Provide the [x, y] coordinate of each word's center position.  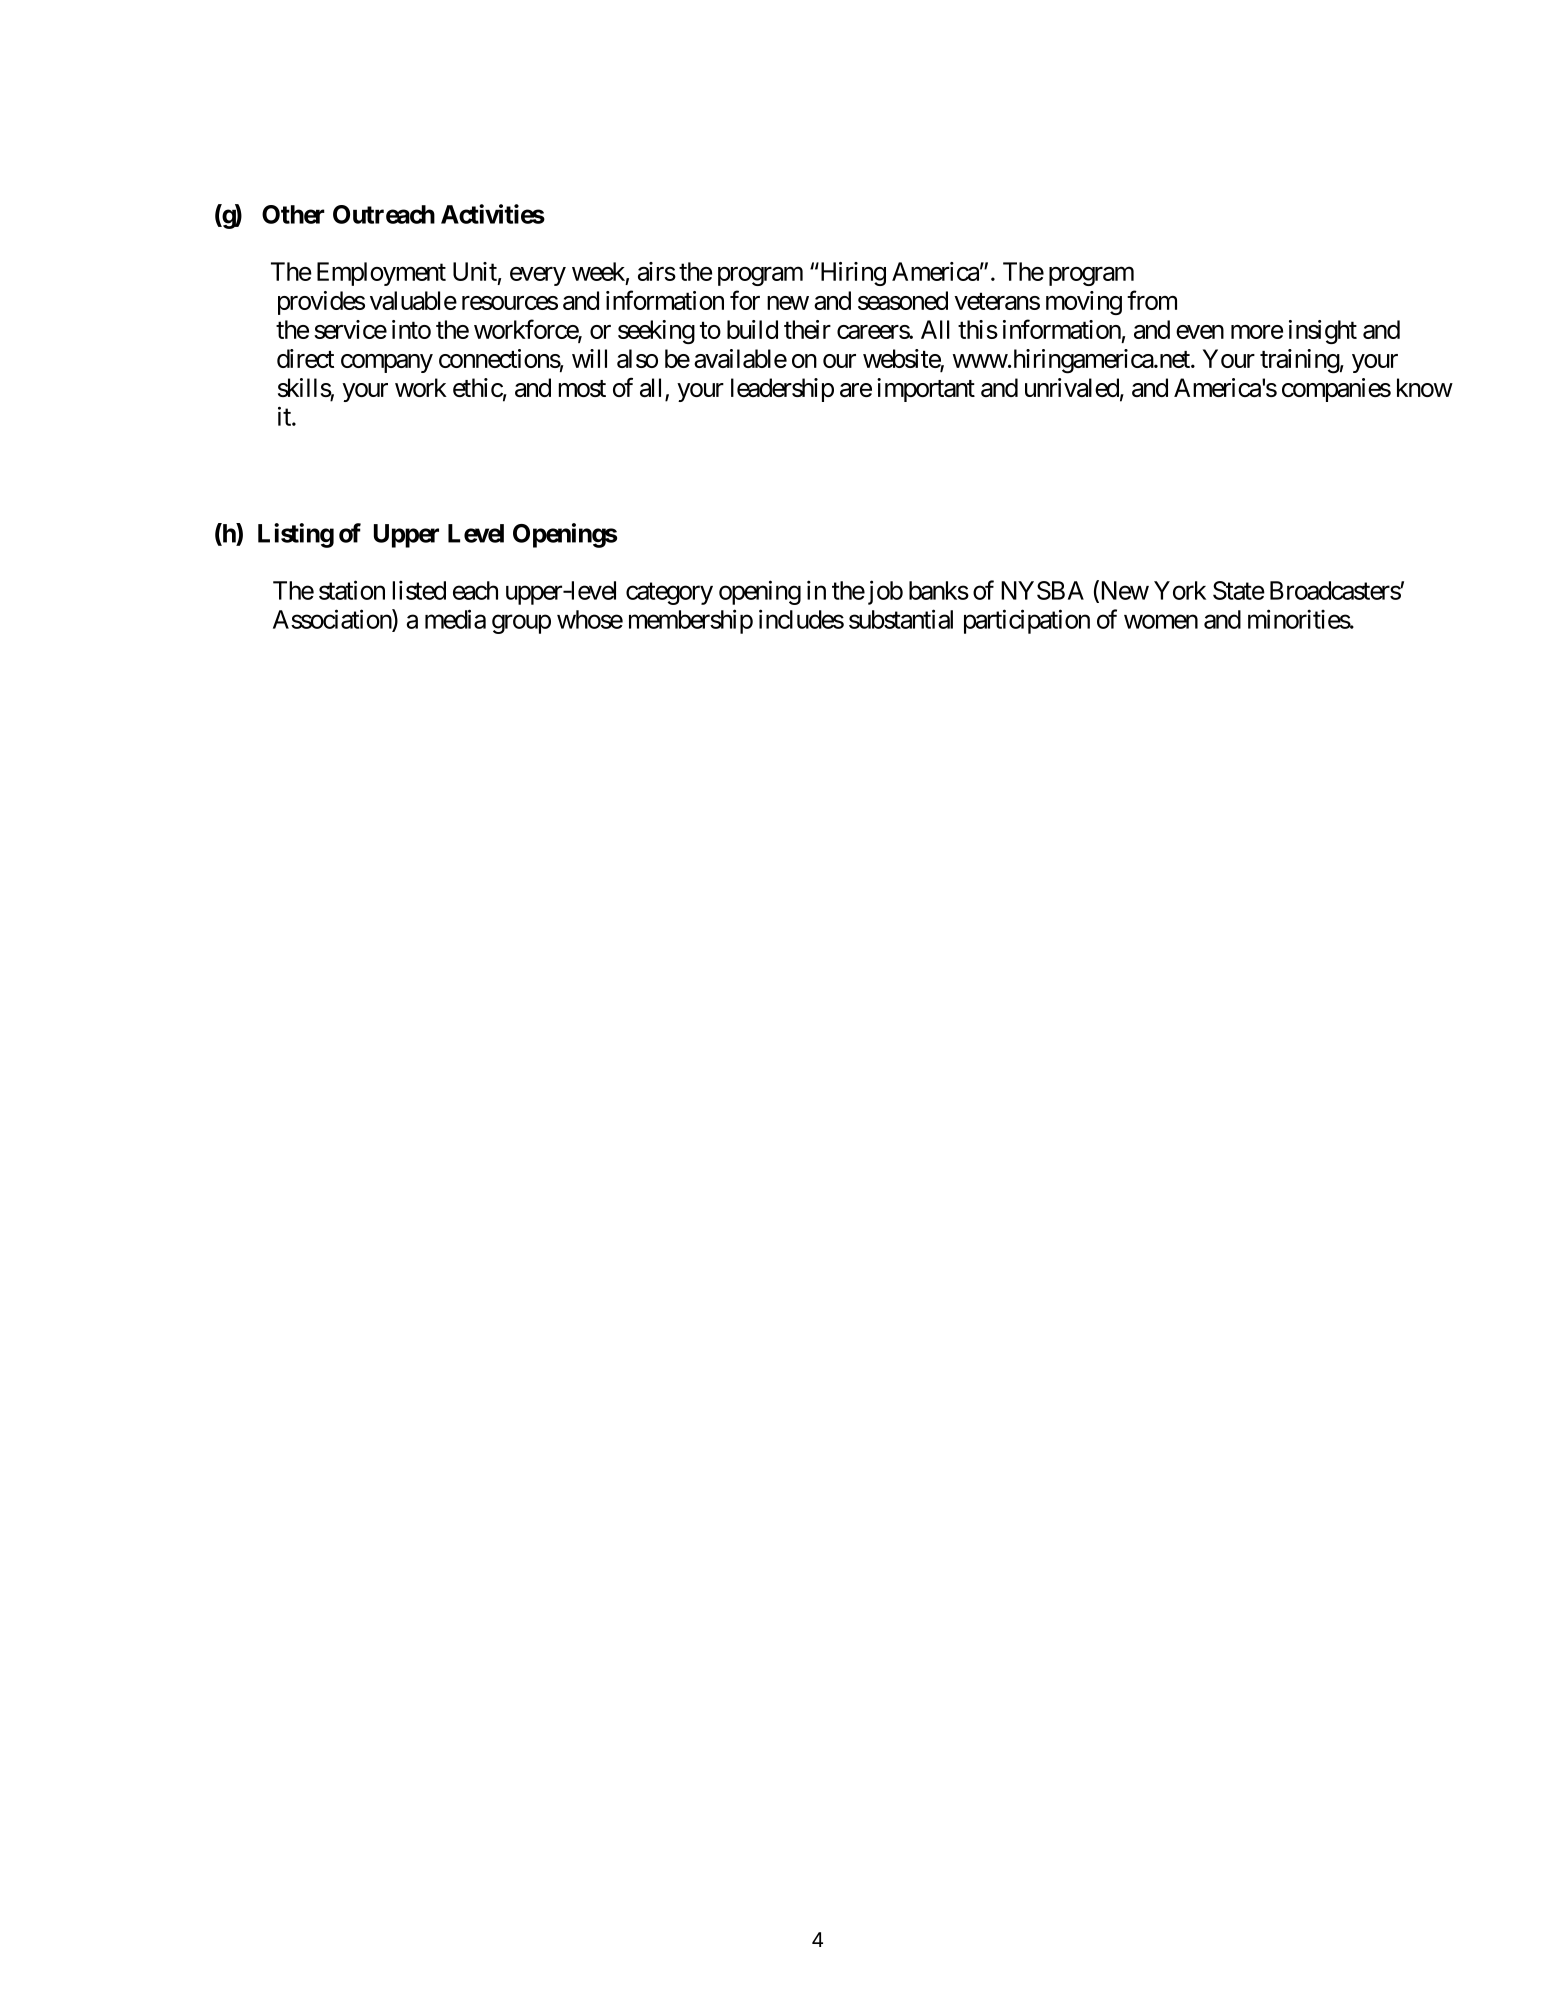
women [1161, 622]
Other [293, 214]
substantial [901, 619]
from [1152, 300]
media [455, 619]
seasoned [903, 300]
